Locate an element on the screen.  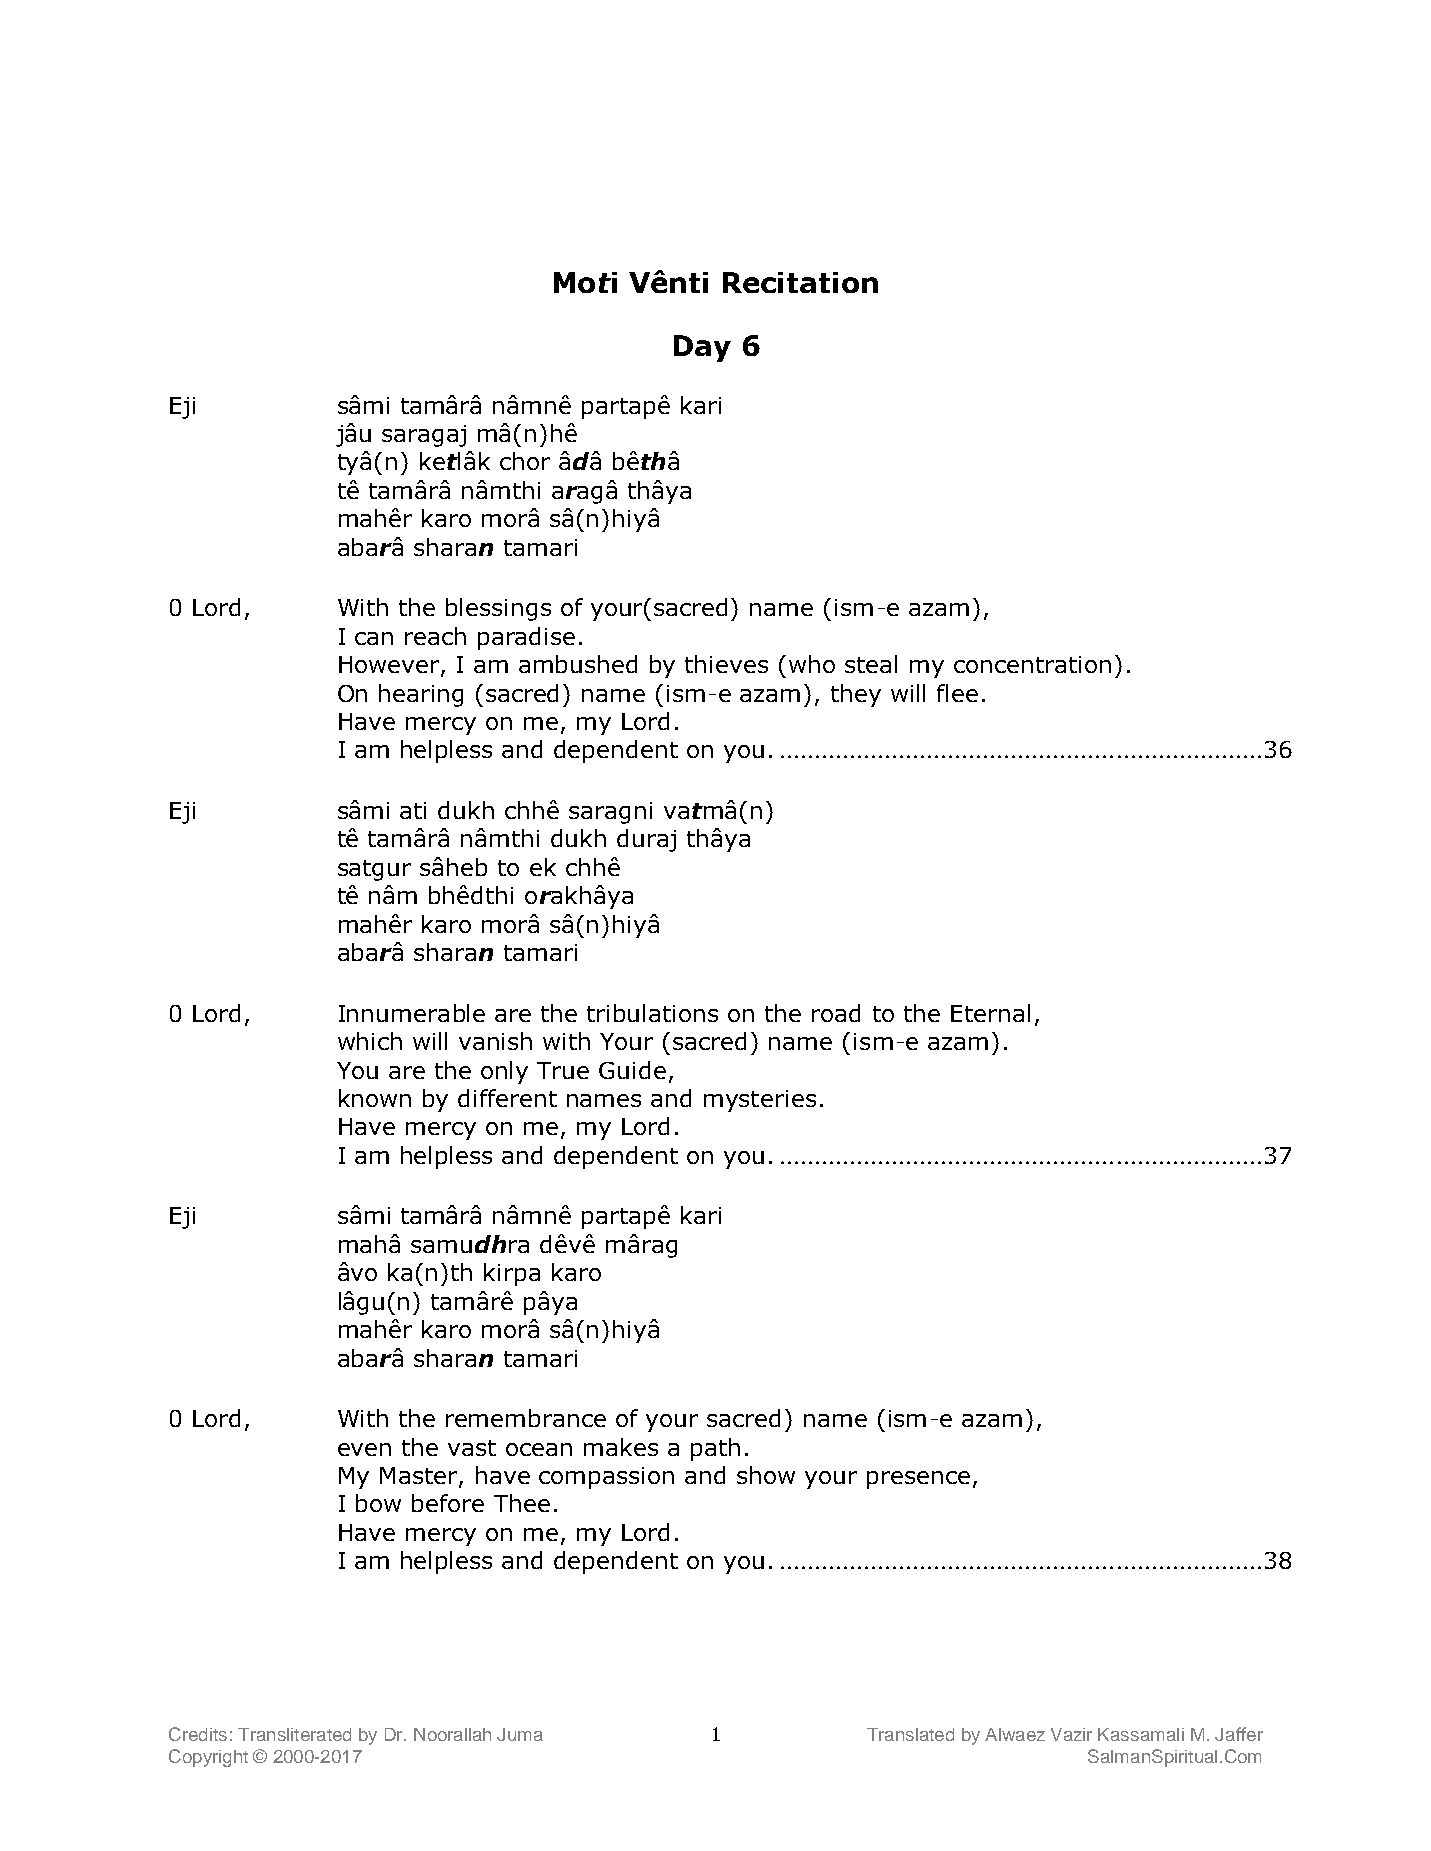
Translated is located at coordinates (910, 1734).
